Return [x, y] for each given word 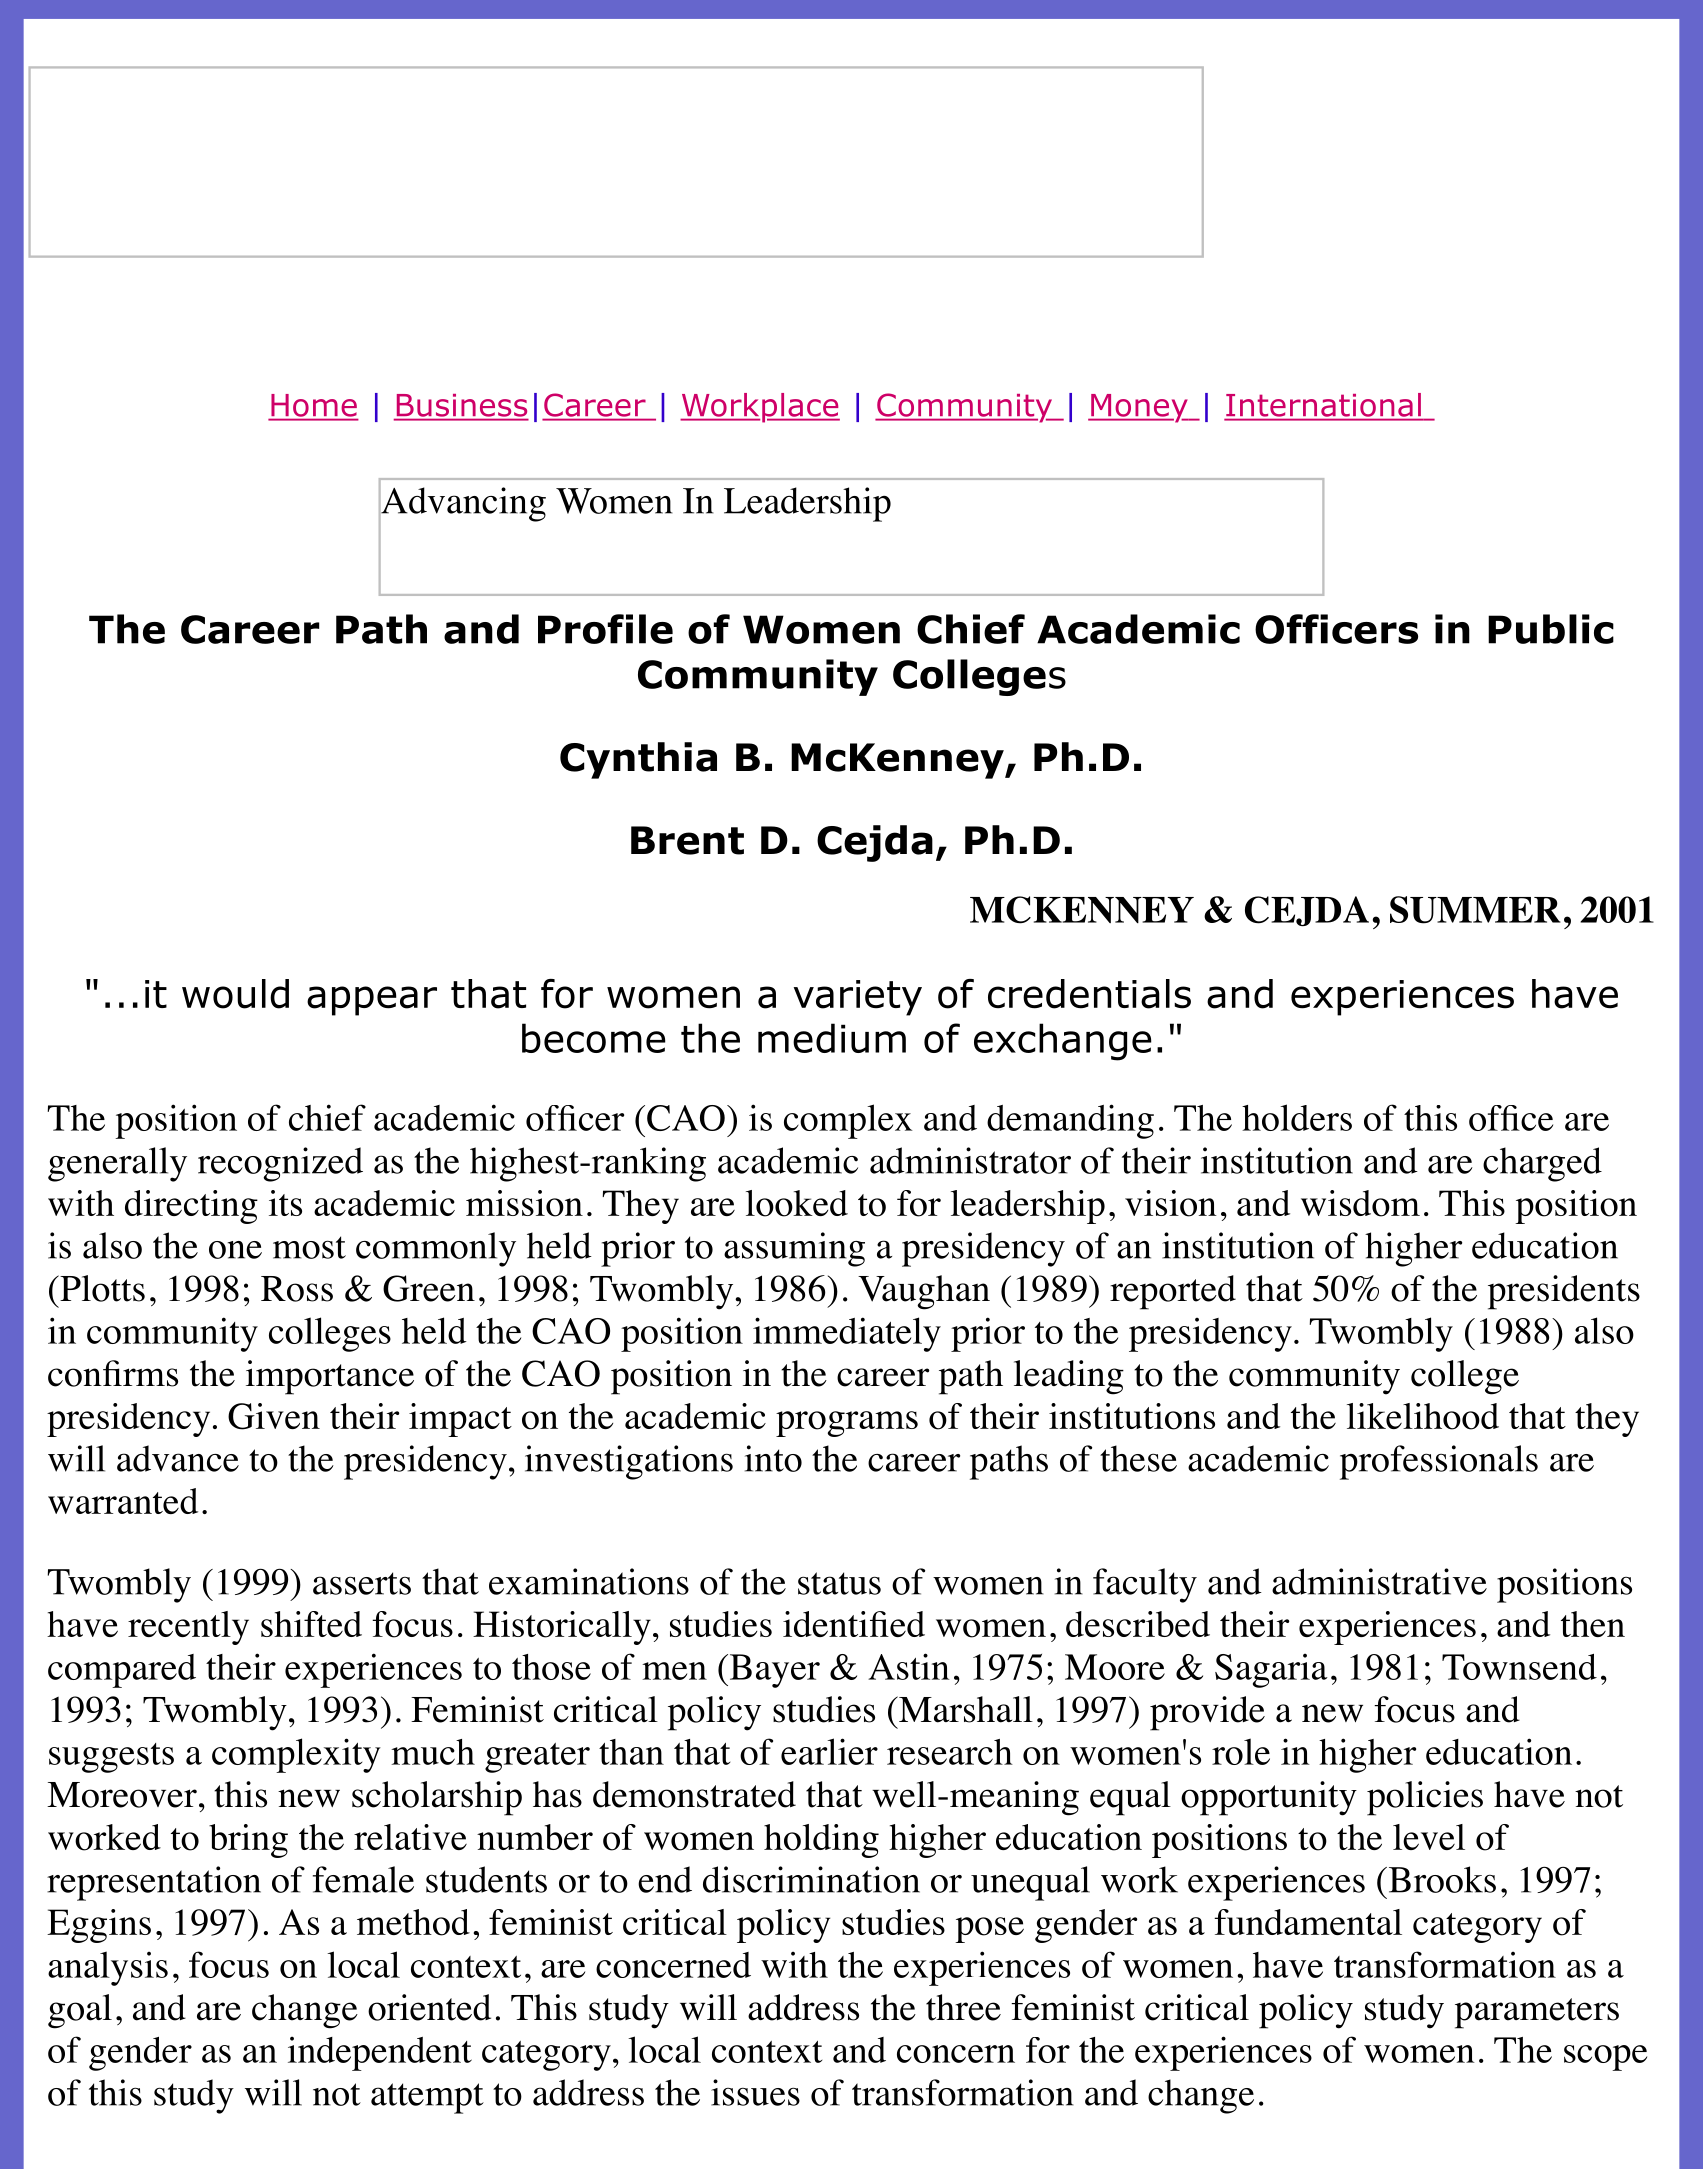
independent [380, 2053]
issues [755, 2092]
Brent [687, 840]
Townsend [1519, 1667]
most [309, 1247]
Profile [605, 629]
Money [1139, 408]
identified [854, 1624]
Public [1551, 629]
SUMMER [1475, 910]
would [235, 994]
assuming [794, 1249]
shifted [311, 1624]
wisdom [1360, 1203]
